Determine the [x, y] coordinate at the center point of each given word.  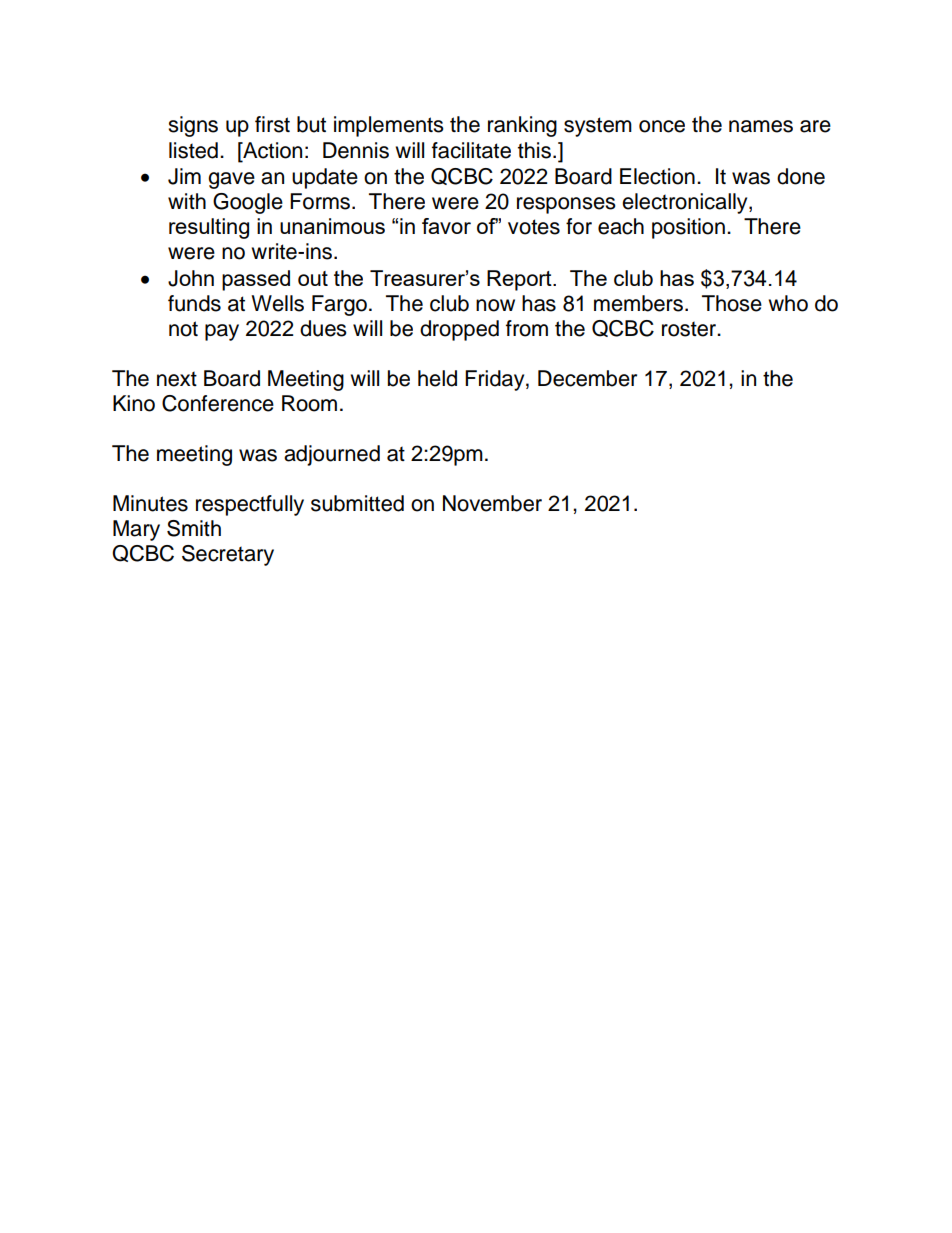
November [492, 503]
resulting [209, 228]
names [761, 126]
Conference [218, 403]
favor [446, 226]
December [587, 378]
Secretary [228, 555]
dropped [459, 330]
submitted [357, 503]
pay [222, 332]
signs [193, 126]
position [688, 228]
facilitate [471, 150]
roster [690, 329]
